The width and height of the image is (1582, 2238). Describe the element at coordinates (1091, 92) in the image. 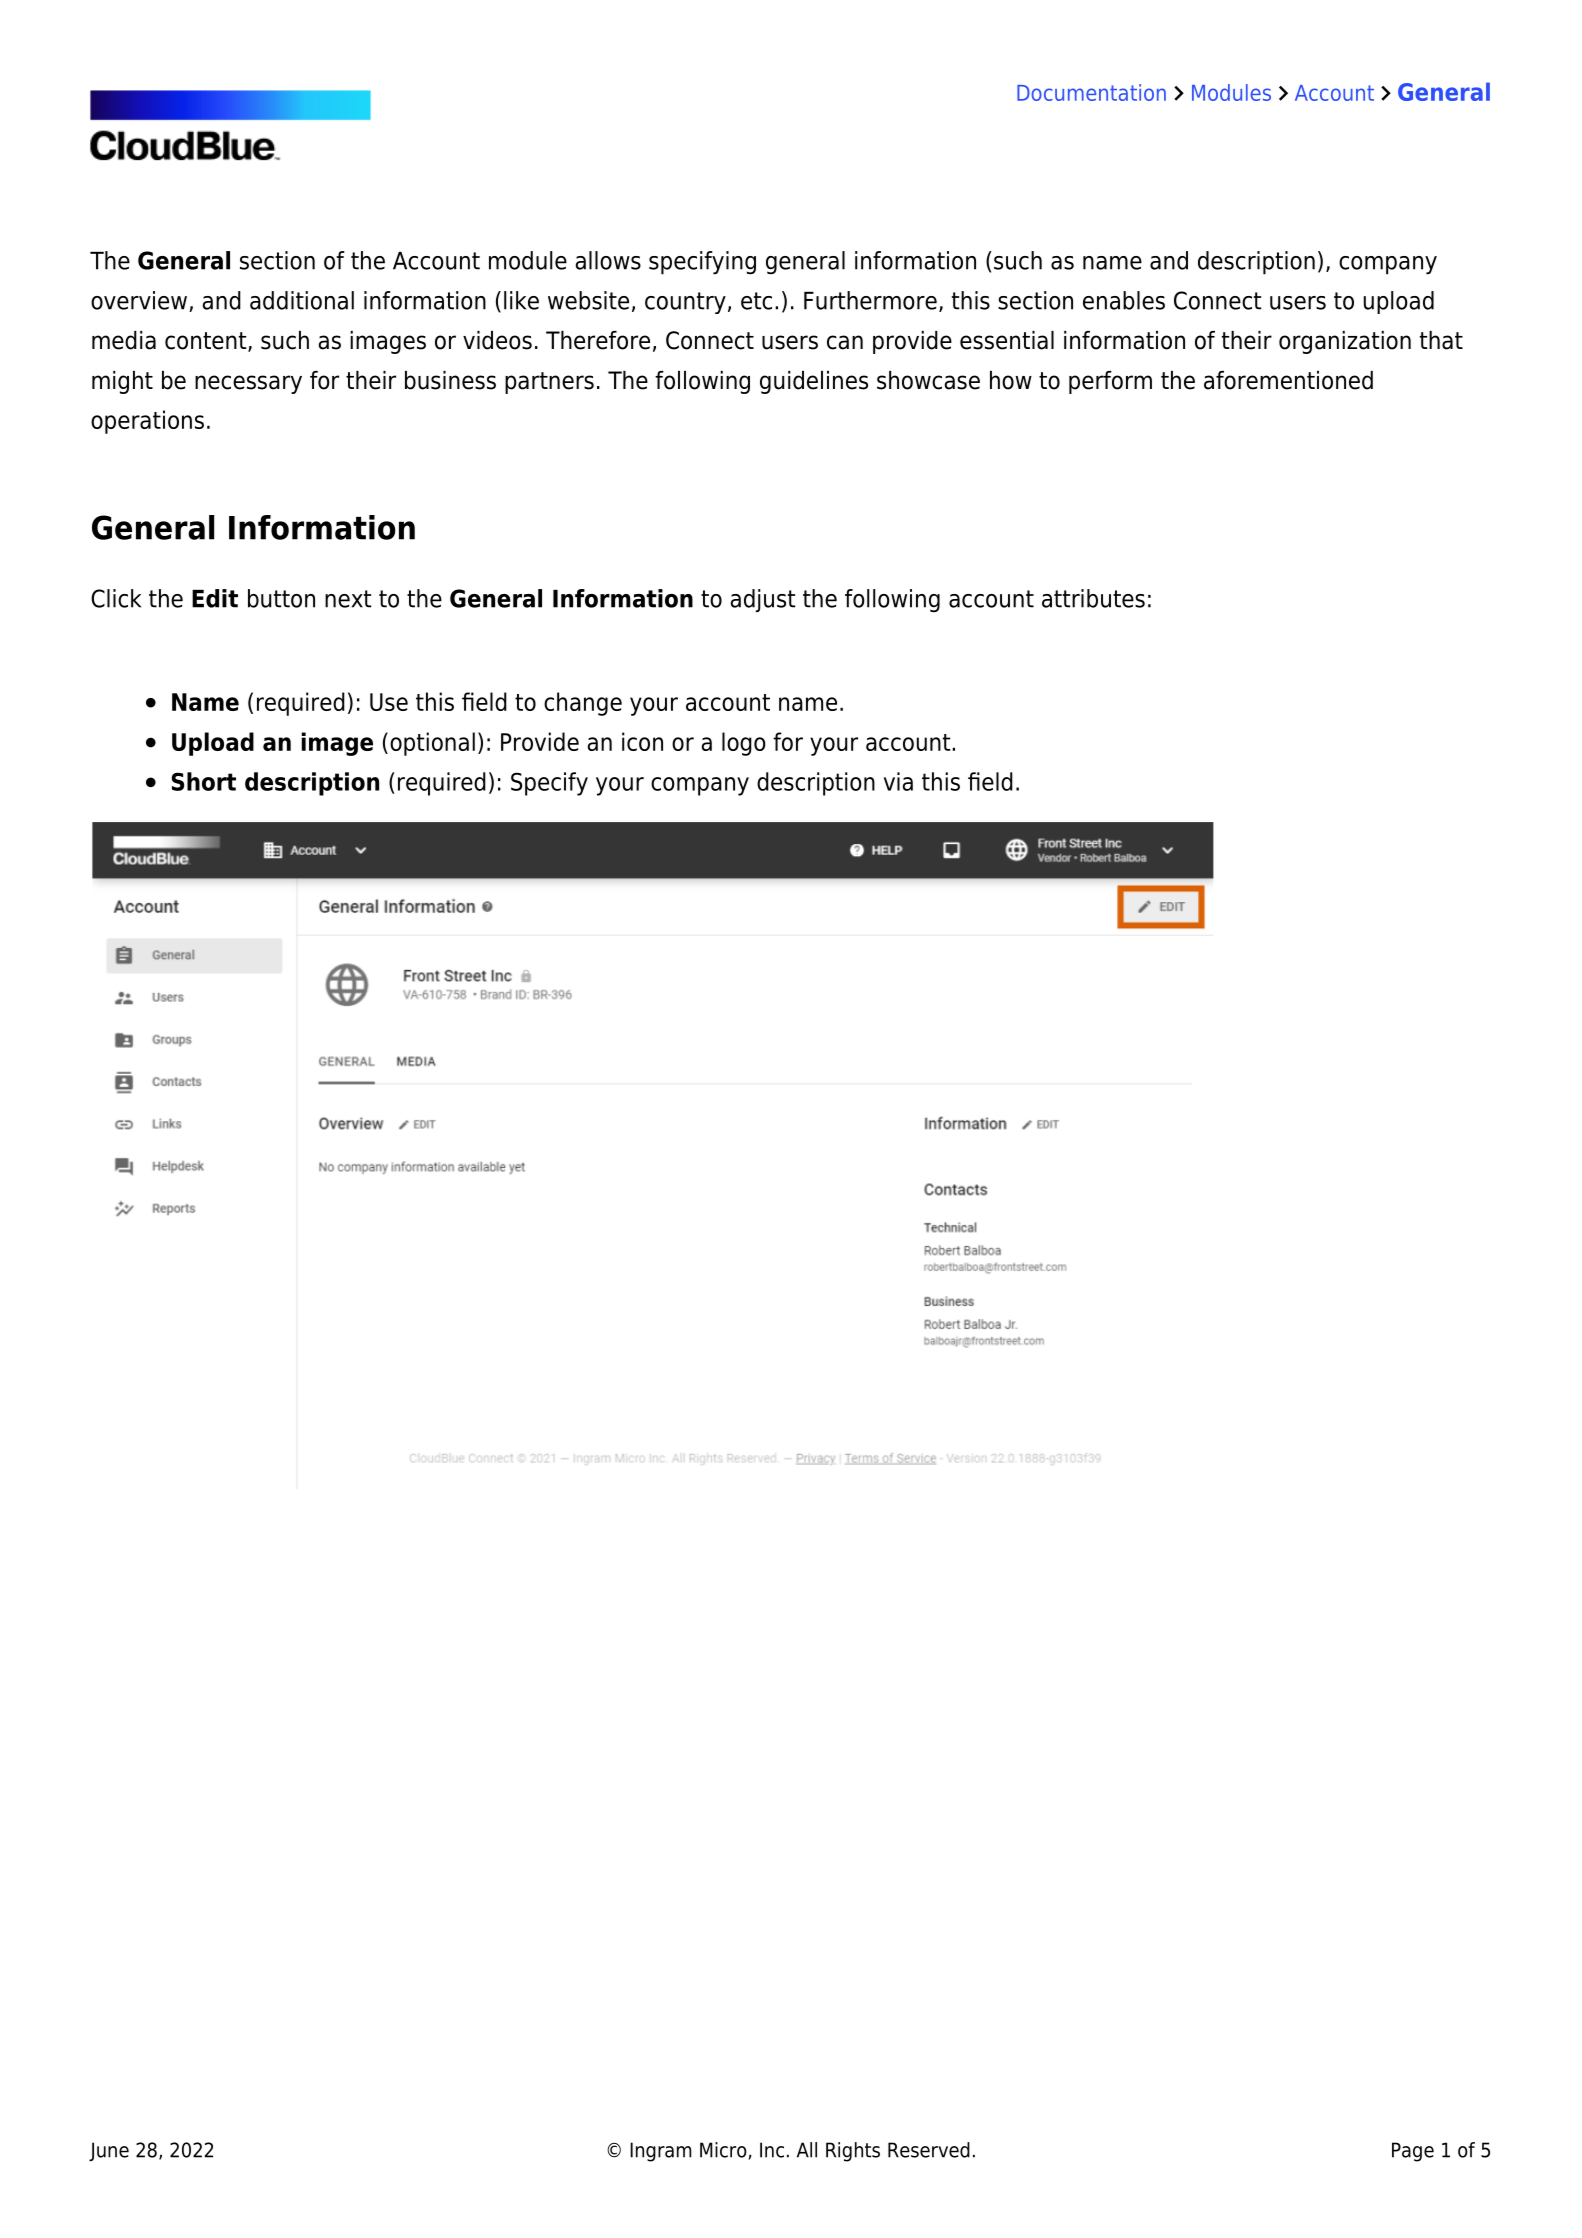

I see `Documentation` at that location.
